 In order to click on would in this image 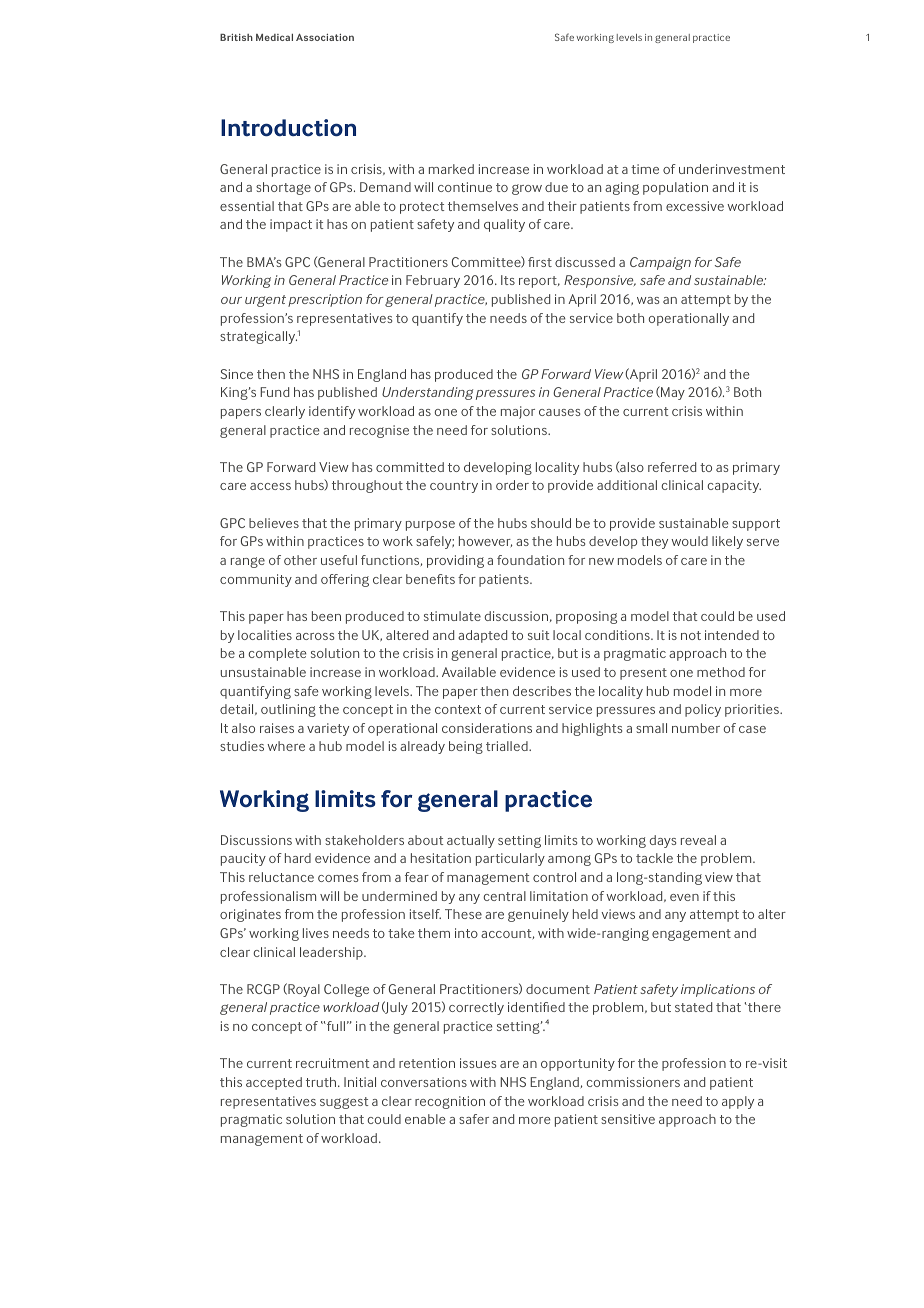, I will do `click(689, 541)`.
